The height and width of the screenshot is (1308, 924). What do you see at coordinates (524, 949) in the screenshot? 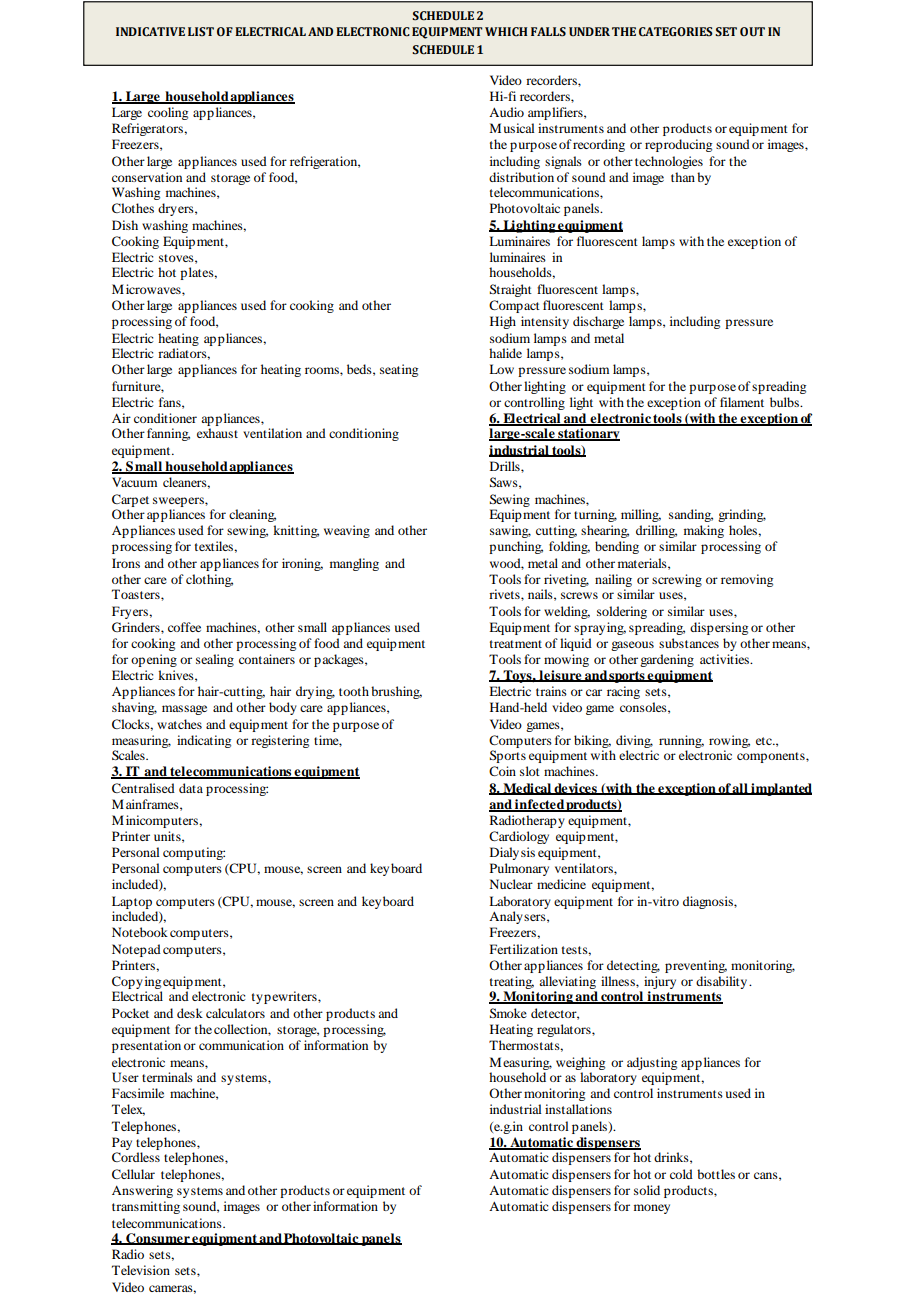
I see `Fertilization` at bounding box center [524, 949].
